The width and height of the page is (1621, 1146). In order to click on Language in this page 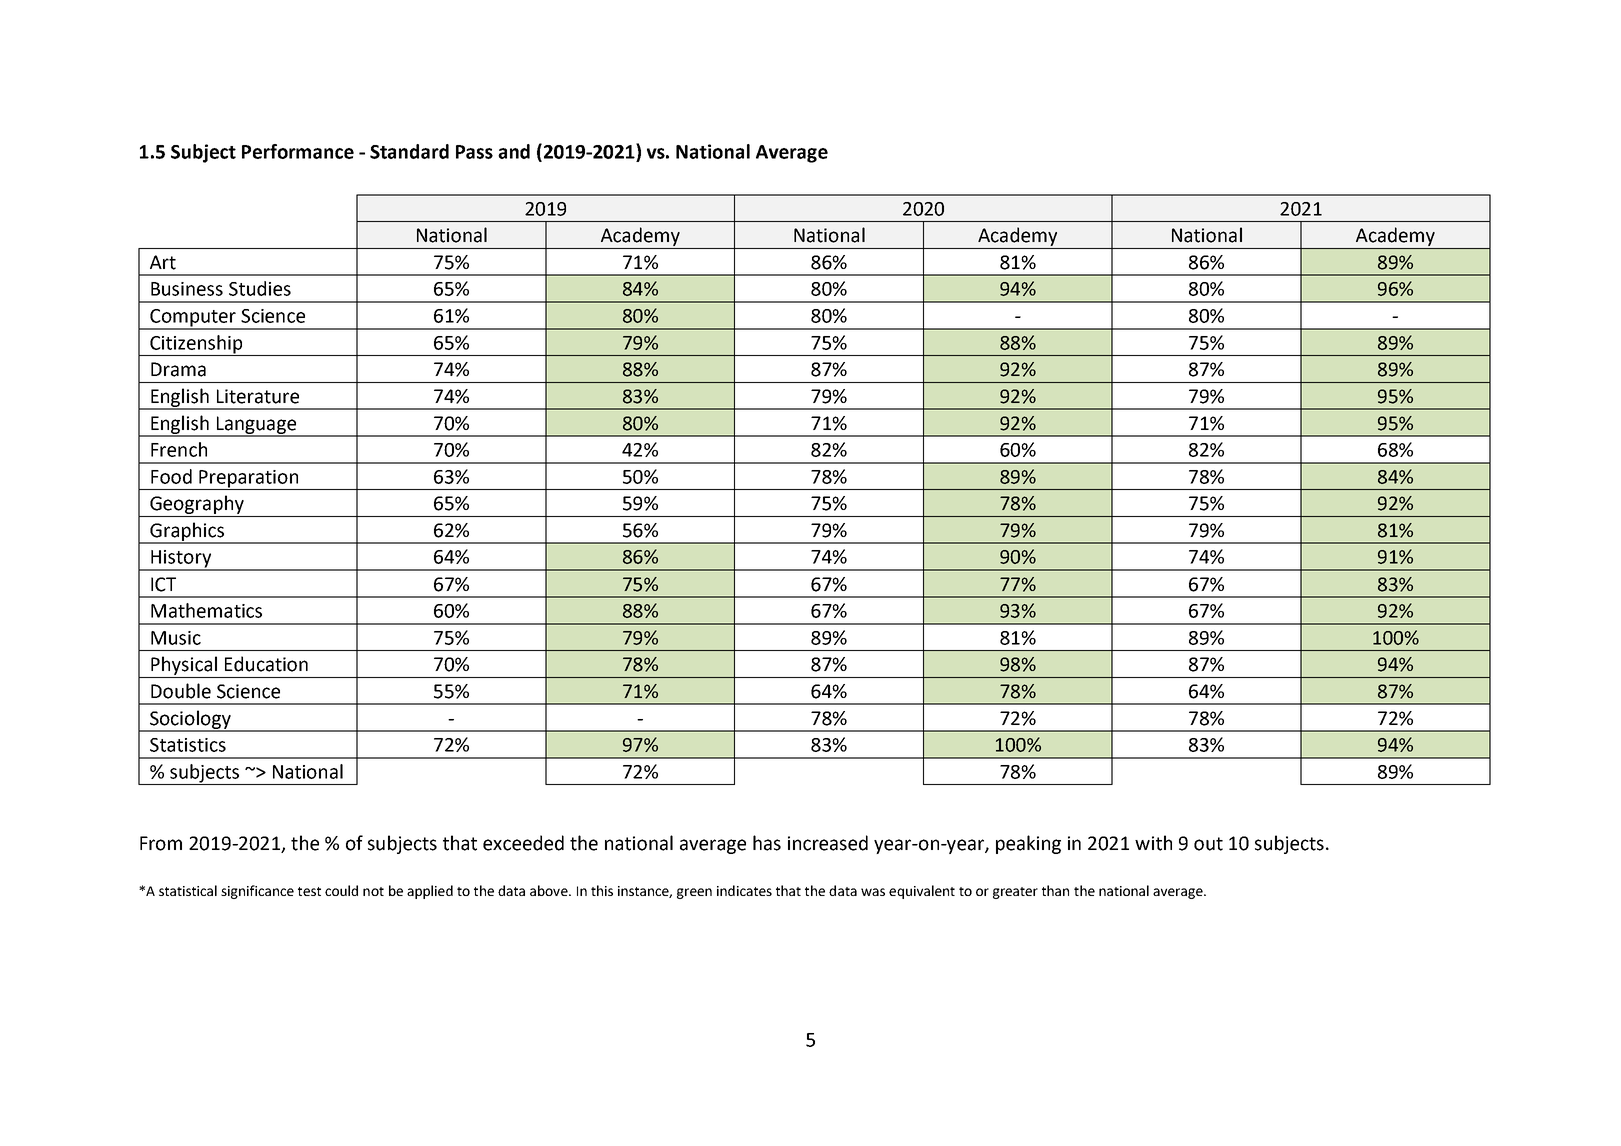, I will do `click(256, 426)`.
